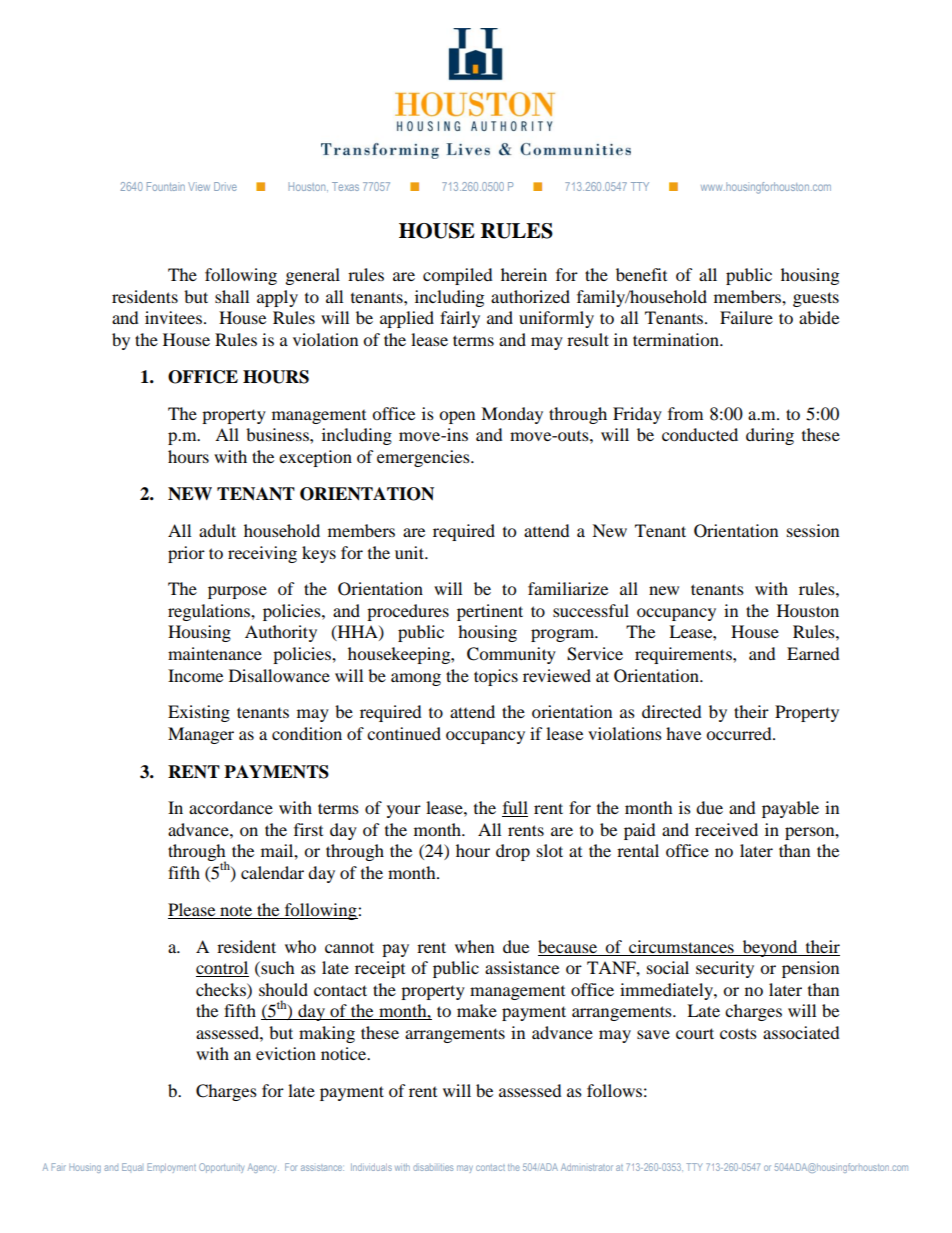 The image size is (952, 1233). I want to click on compiled, so click(458, 276).
